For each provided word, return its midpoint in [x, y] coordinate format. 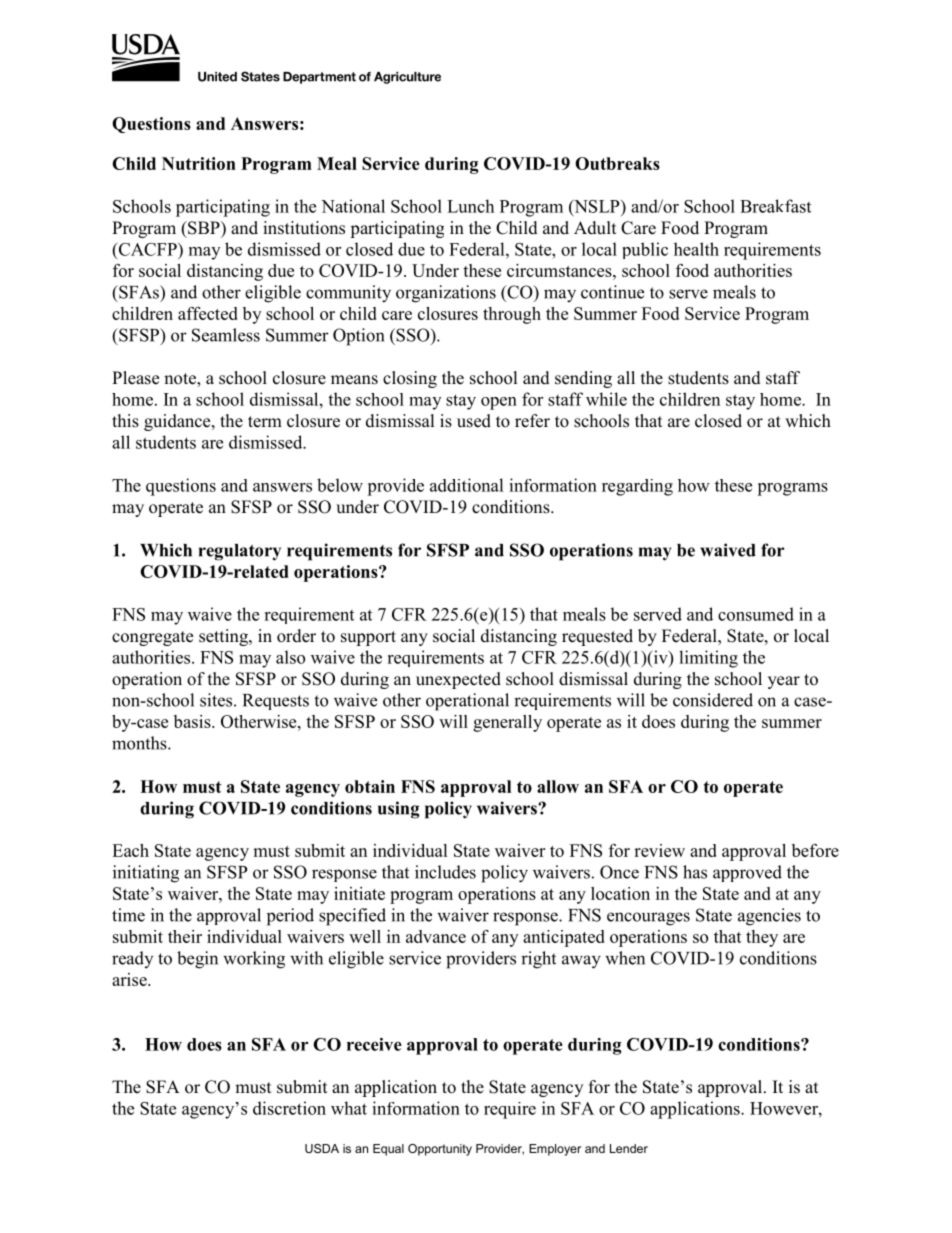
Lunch [470, 206]
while [606, 399]
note [181, 380]
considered [713, 700]
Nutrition [199, 163]
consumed [756, 614]
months [140, 743]
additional [467, 485]
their [185, 936]
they [762, 938]
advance [436, 936]
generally [507, 723]
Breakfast [775, 206]
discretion [289, 1108]
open [499, 403]
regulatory [240, 552]
